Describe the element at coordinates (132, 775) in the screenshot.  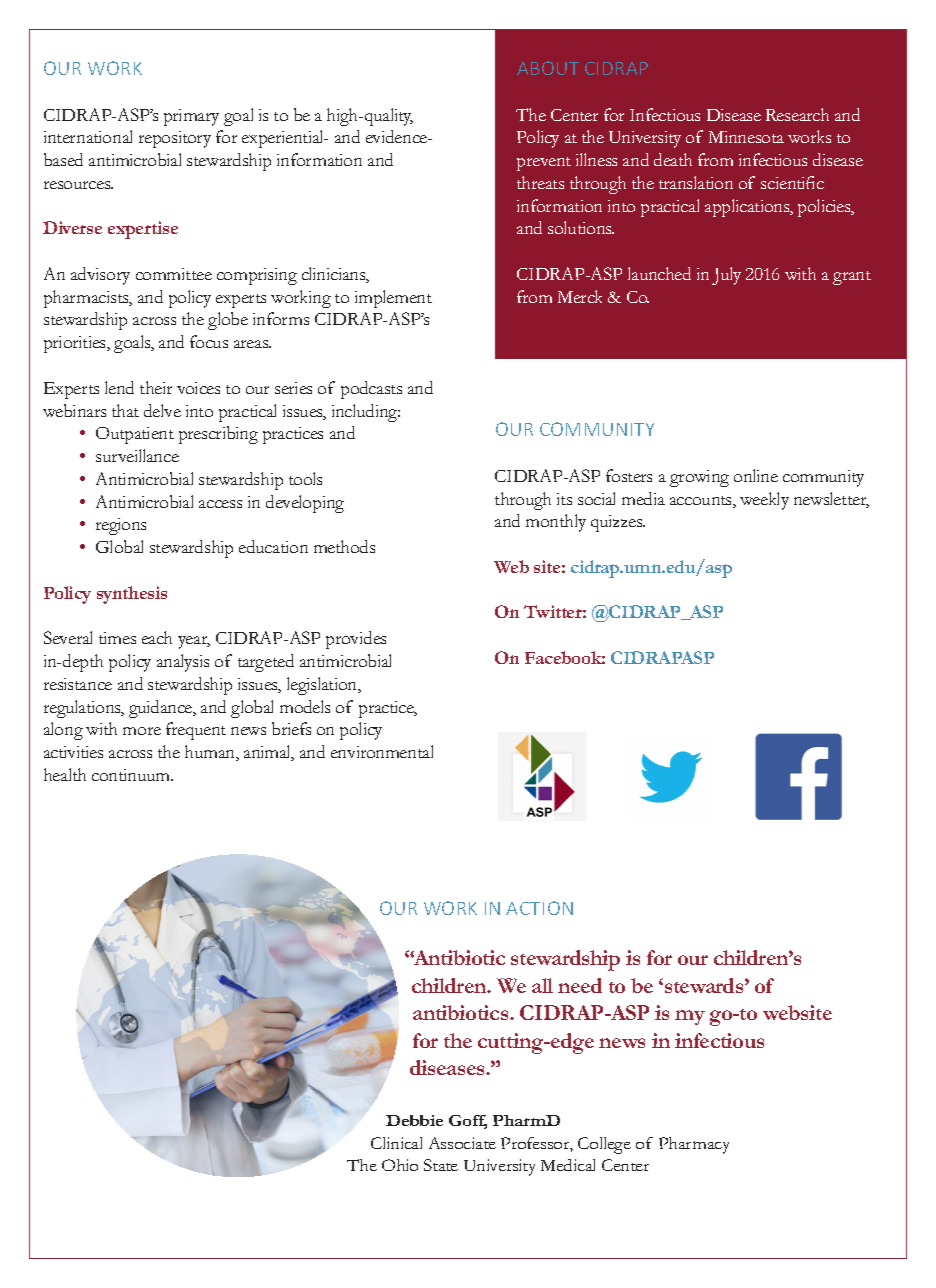
I see `continuum` at that location.
